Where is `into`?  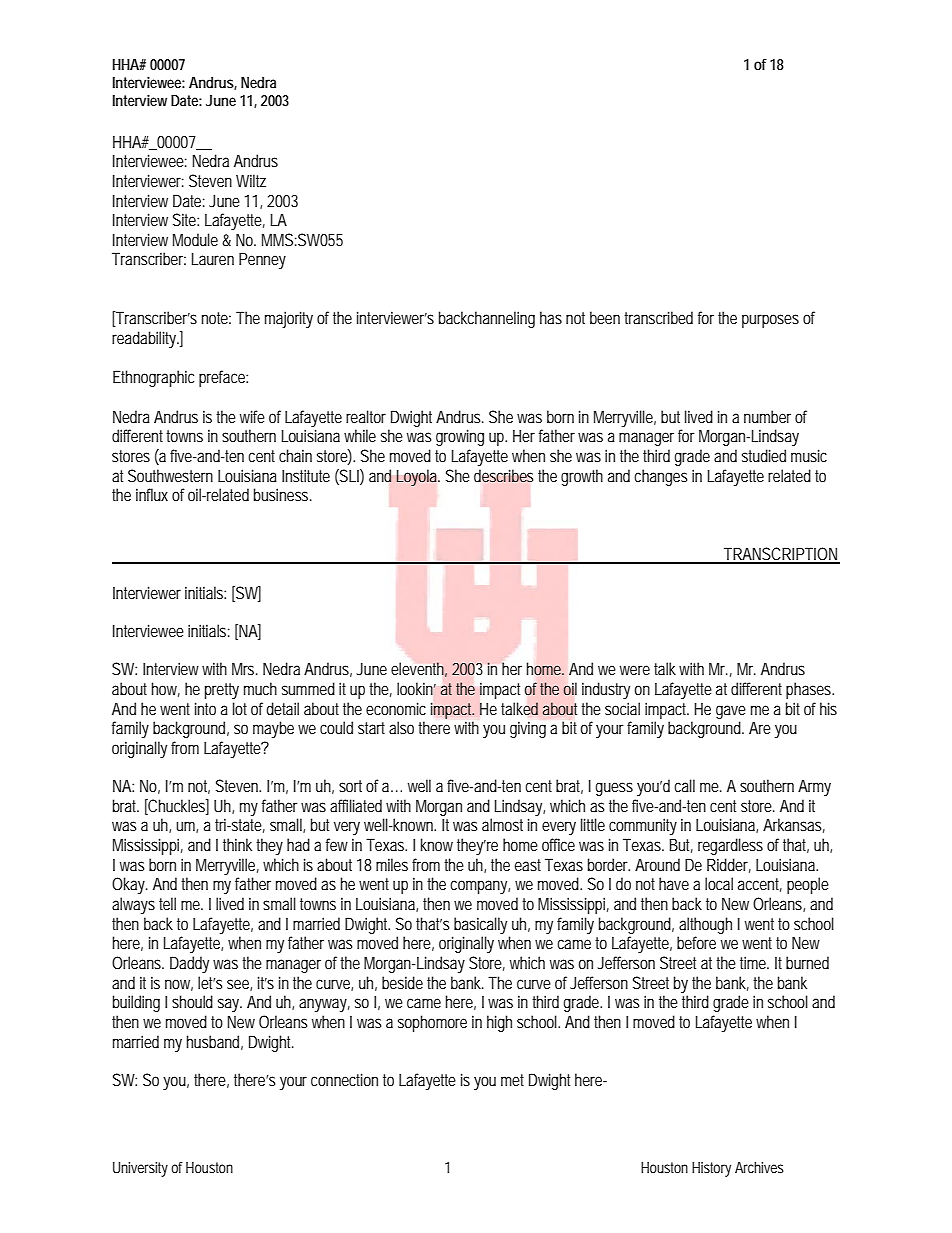
into is located at coordinates (205, 708).
